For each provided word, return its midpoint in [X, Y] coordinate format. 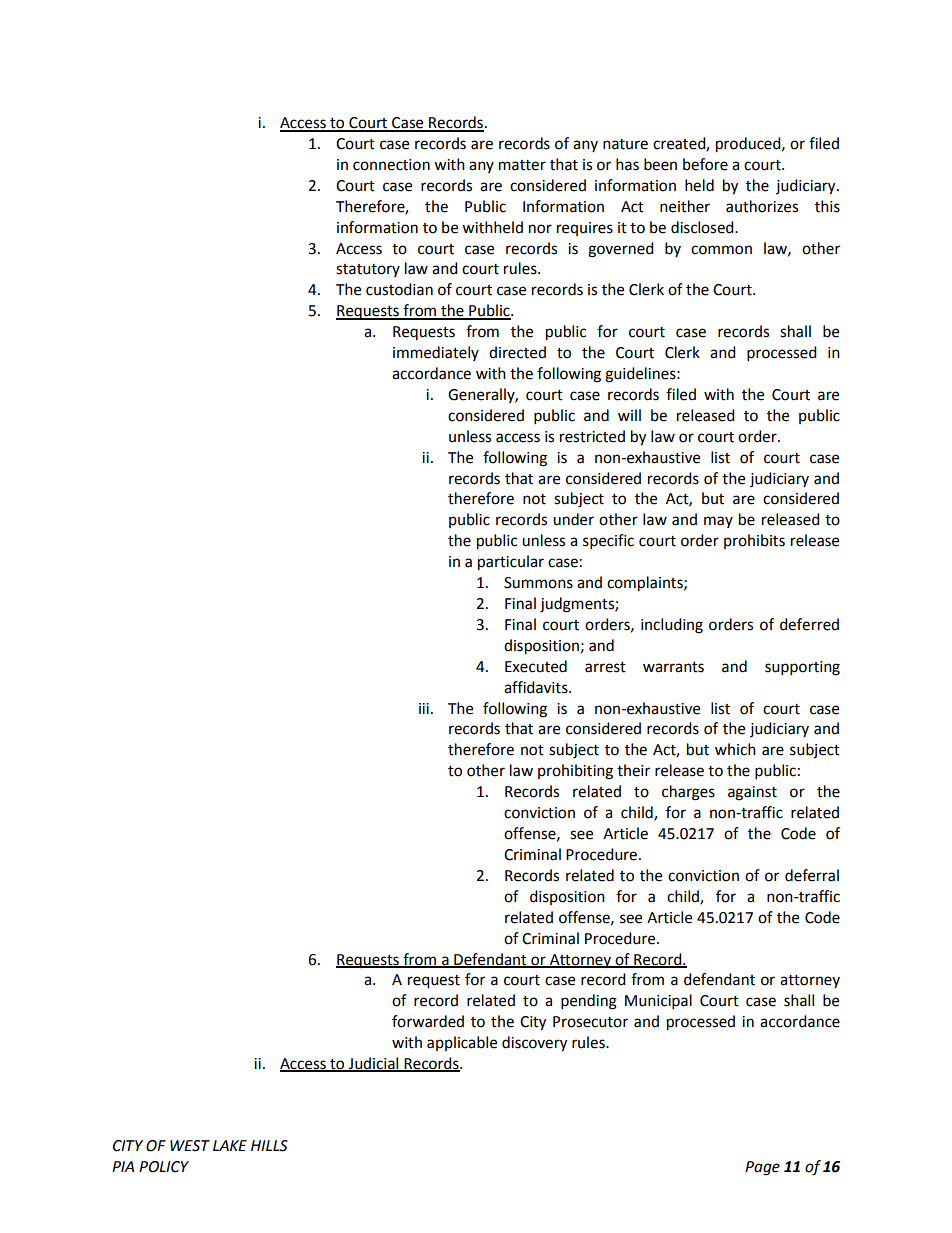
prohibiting [575, 772]
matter [522, 165]
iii [424, 708]
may [718, 522]
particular [511, 563]
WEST [190, 1146]
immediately [436, 353]
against [752, 793]
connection [391, 165]
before [705, 164]
